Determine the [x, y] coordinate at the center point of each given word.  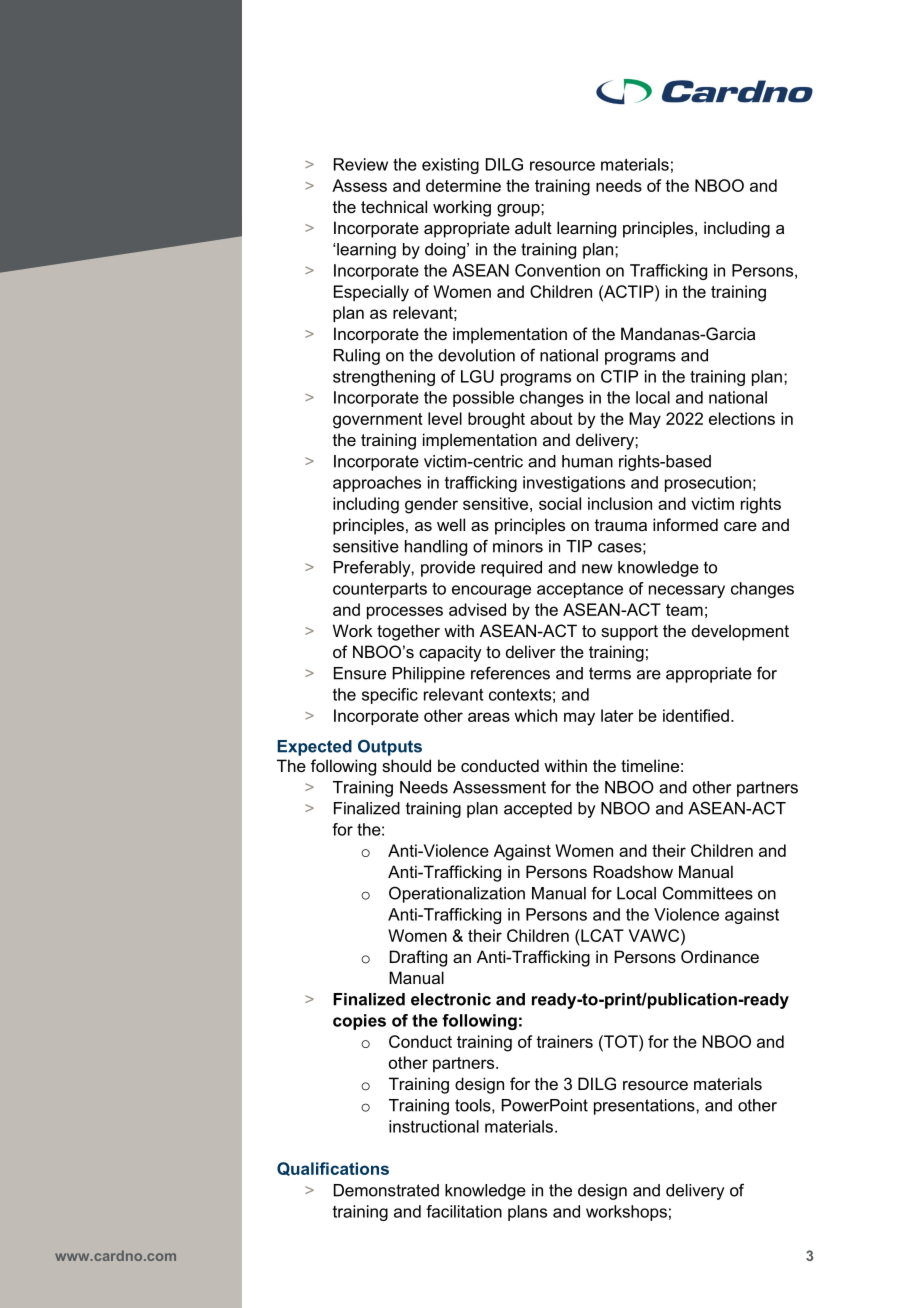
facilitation [464, 1211]
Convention [557, 270]
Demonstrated [386, 1190]
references [510, 673]
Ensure [360, 673]
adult [533, 227]
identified [696, 715]
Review [361, 164]
